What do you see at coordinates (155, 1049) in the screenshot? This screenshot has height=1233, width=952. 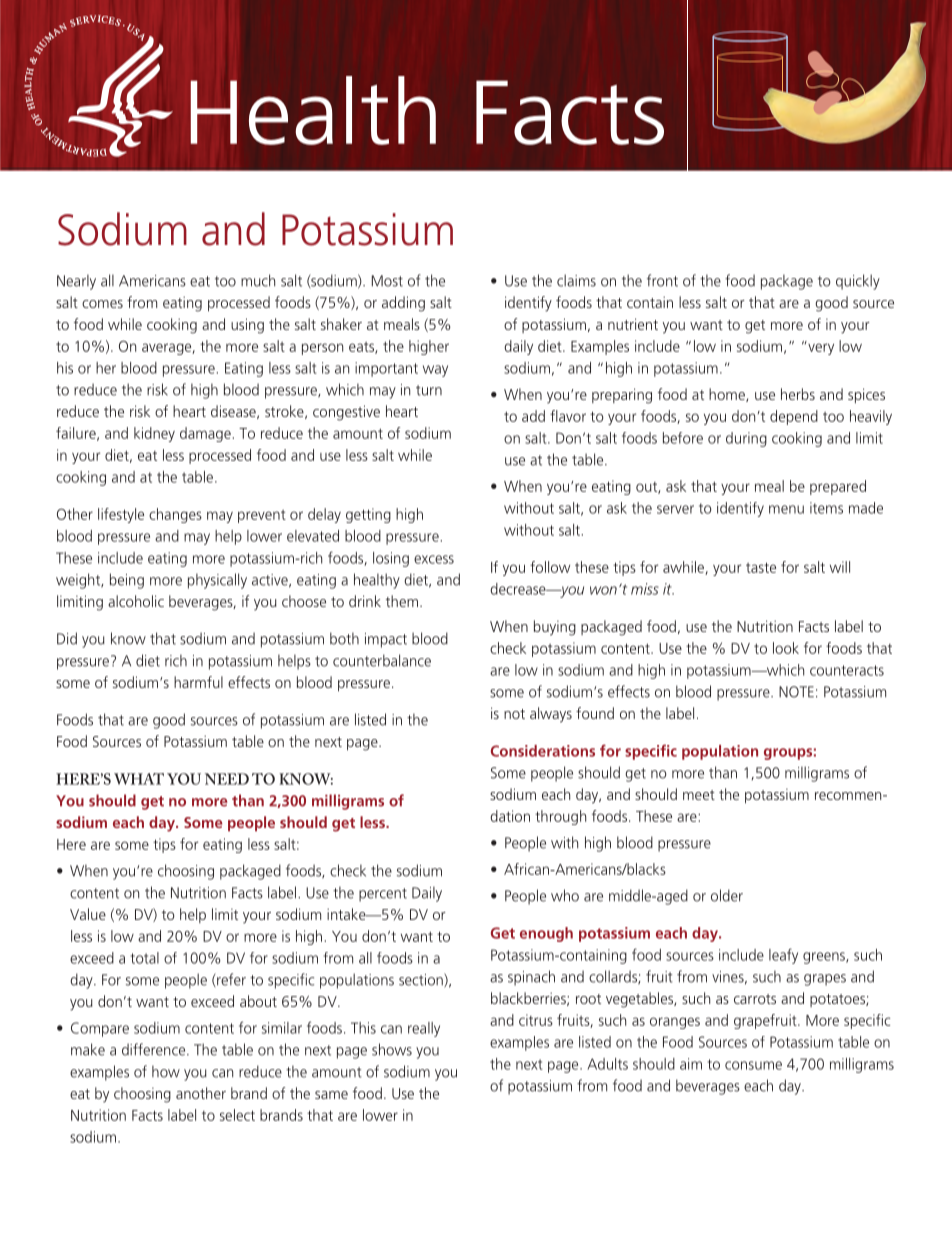 I see `difference` at bounding box center [155, 1049].
